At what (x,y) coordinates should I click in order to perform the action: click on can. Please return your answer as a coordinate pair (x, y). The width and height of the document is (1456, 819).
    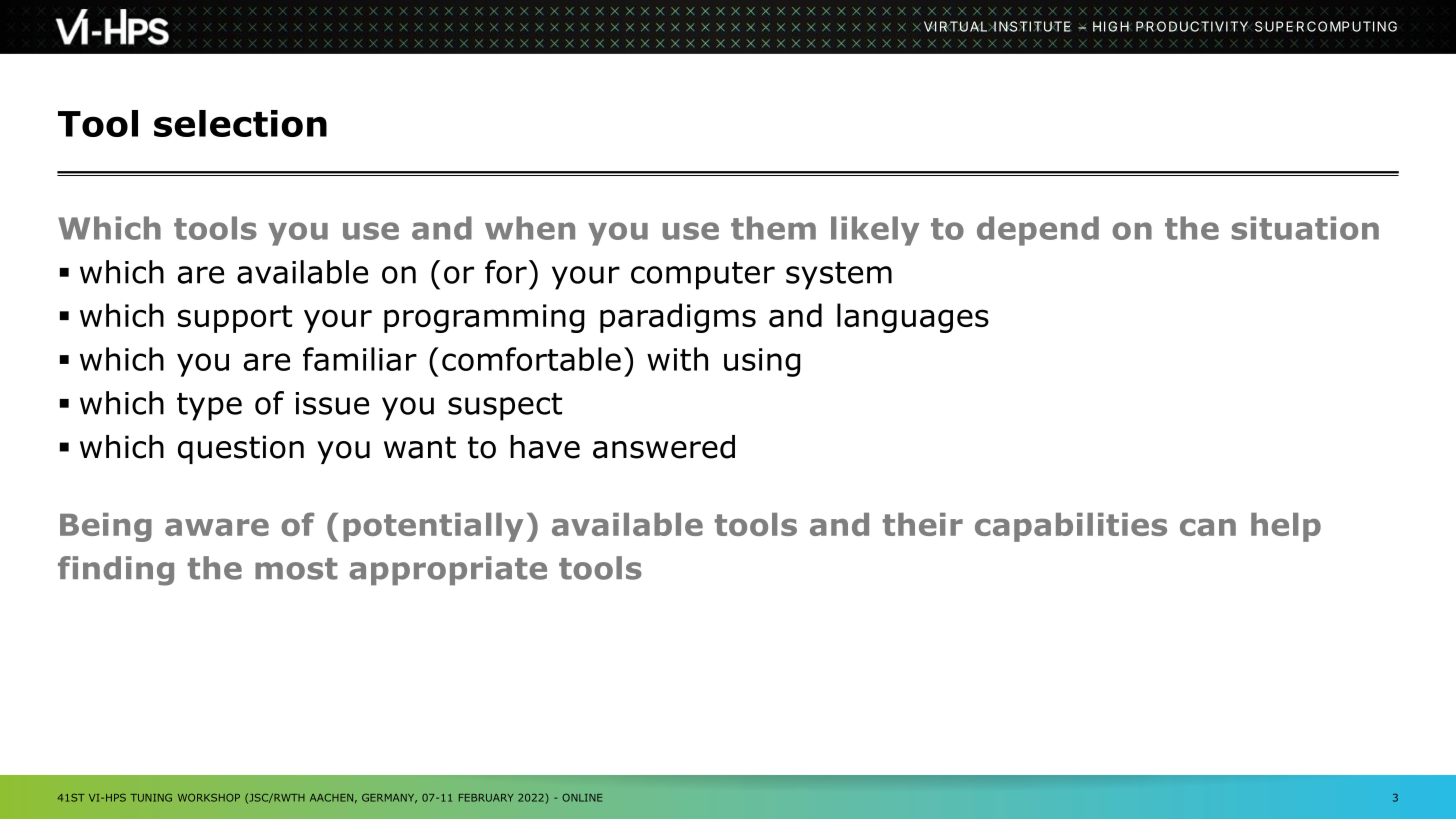
    Looking at the image, I should click on (1208, 527).
